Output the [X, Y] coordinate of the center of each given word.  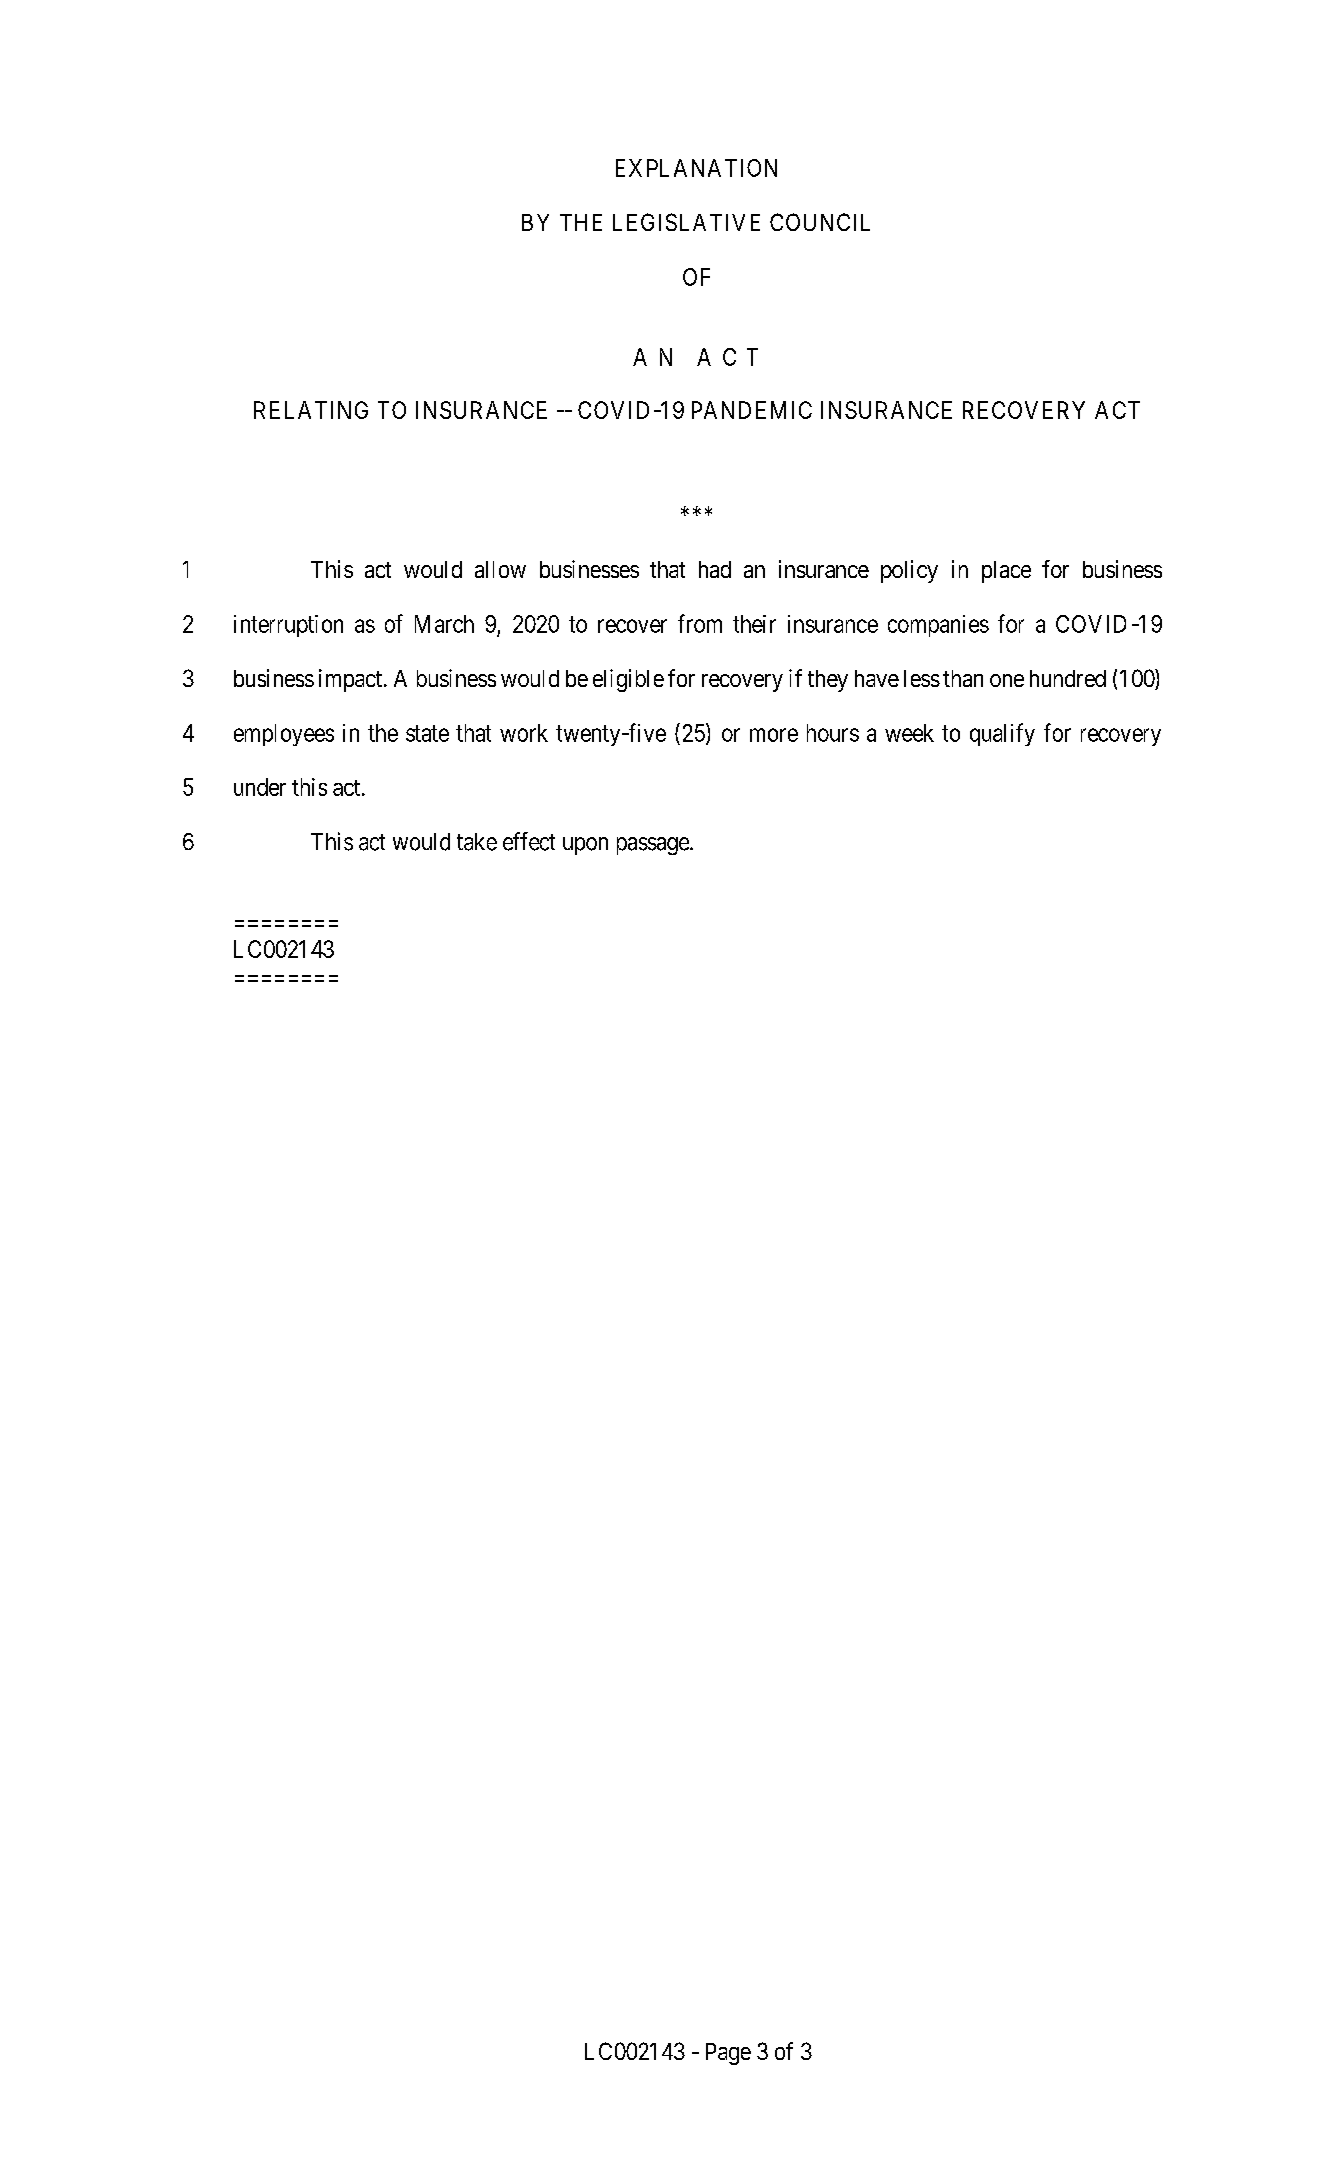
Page [728, 2054]
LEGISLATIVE [686, 222]
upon [585, 846]
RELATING [311, 410]
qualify [1002, 734]
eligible [628, 680]
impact [352, 680]
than [963, 678]
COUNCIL [820, 222]
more [774, 735]
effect [529, 841]
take [477, 842]
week [909, 733]
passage [653, 846]
